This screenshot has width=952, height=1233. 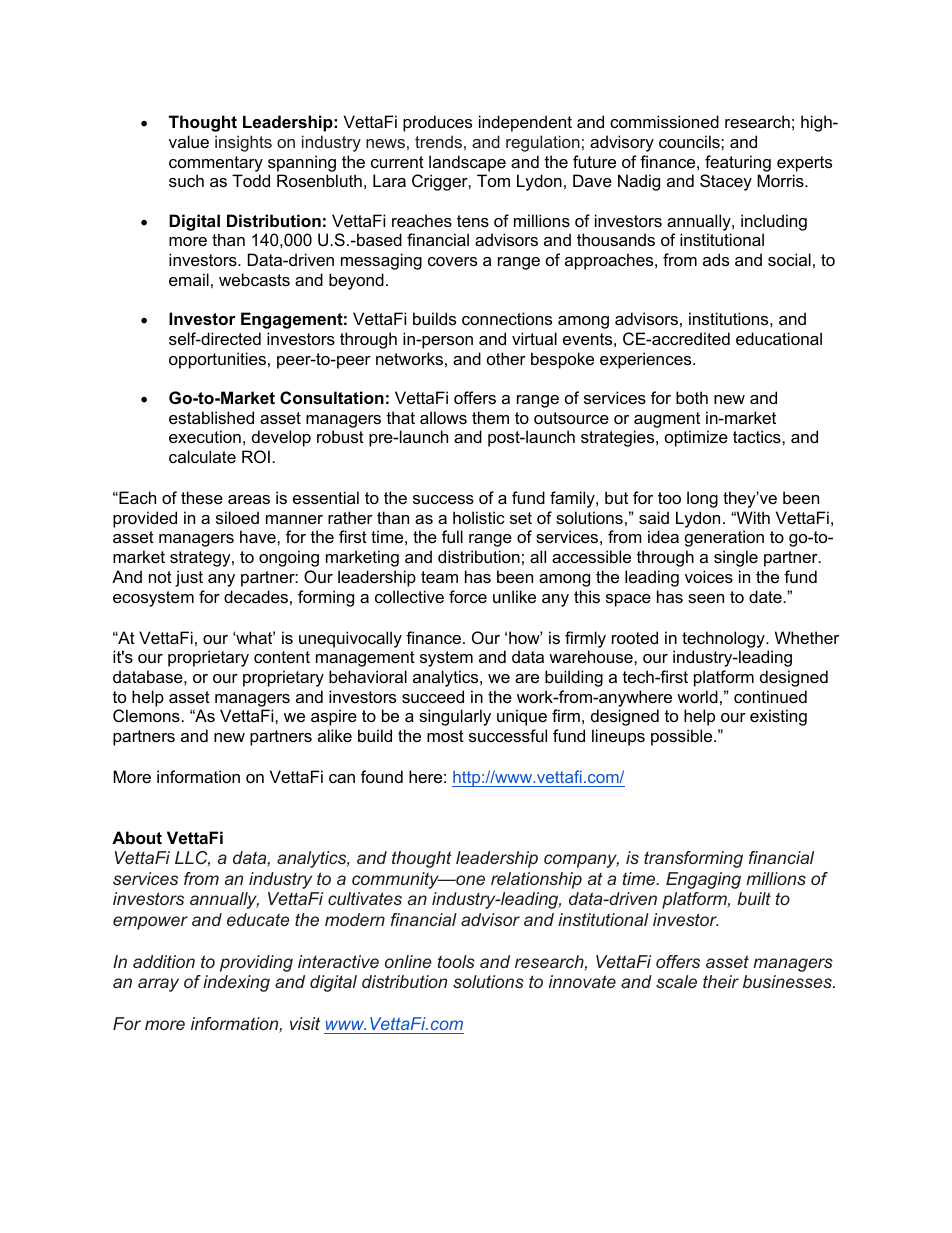 I want to click on commentary, so click(x=216, y=164).
